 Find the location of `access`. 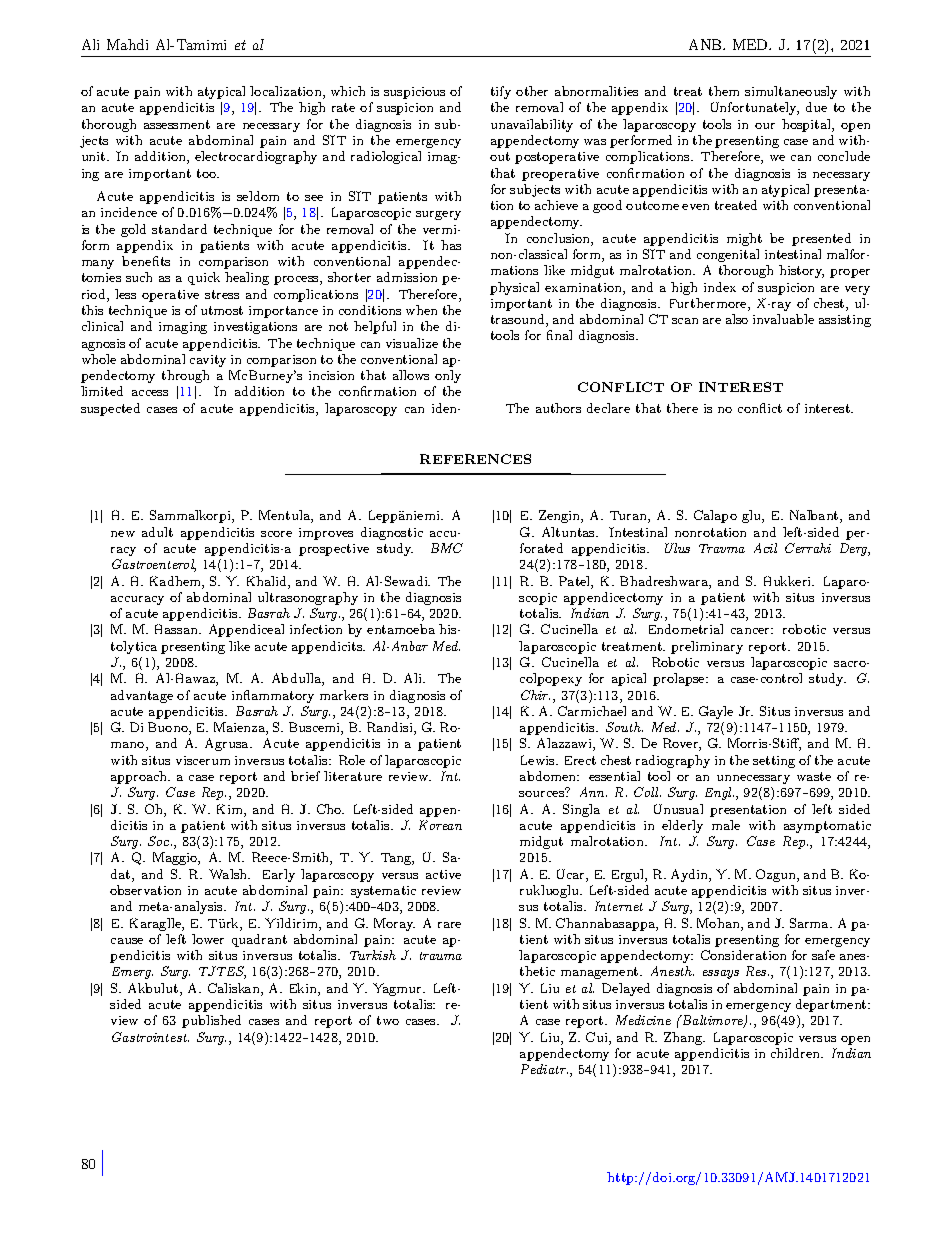

access is located at coordinates (150, 393).
